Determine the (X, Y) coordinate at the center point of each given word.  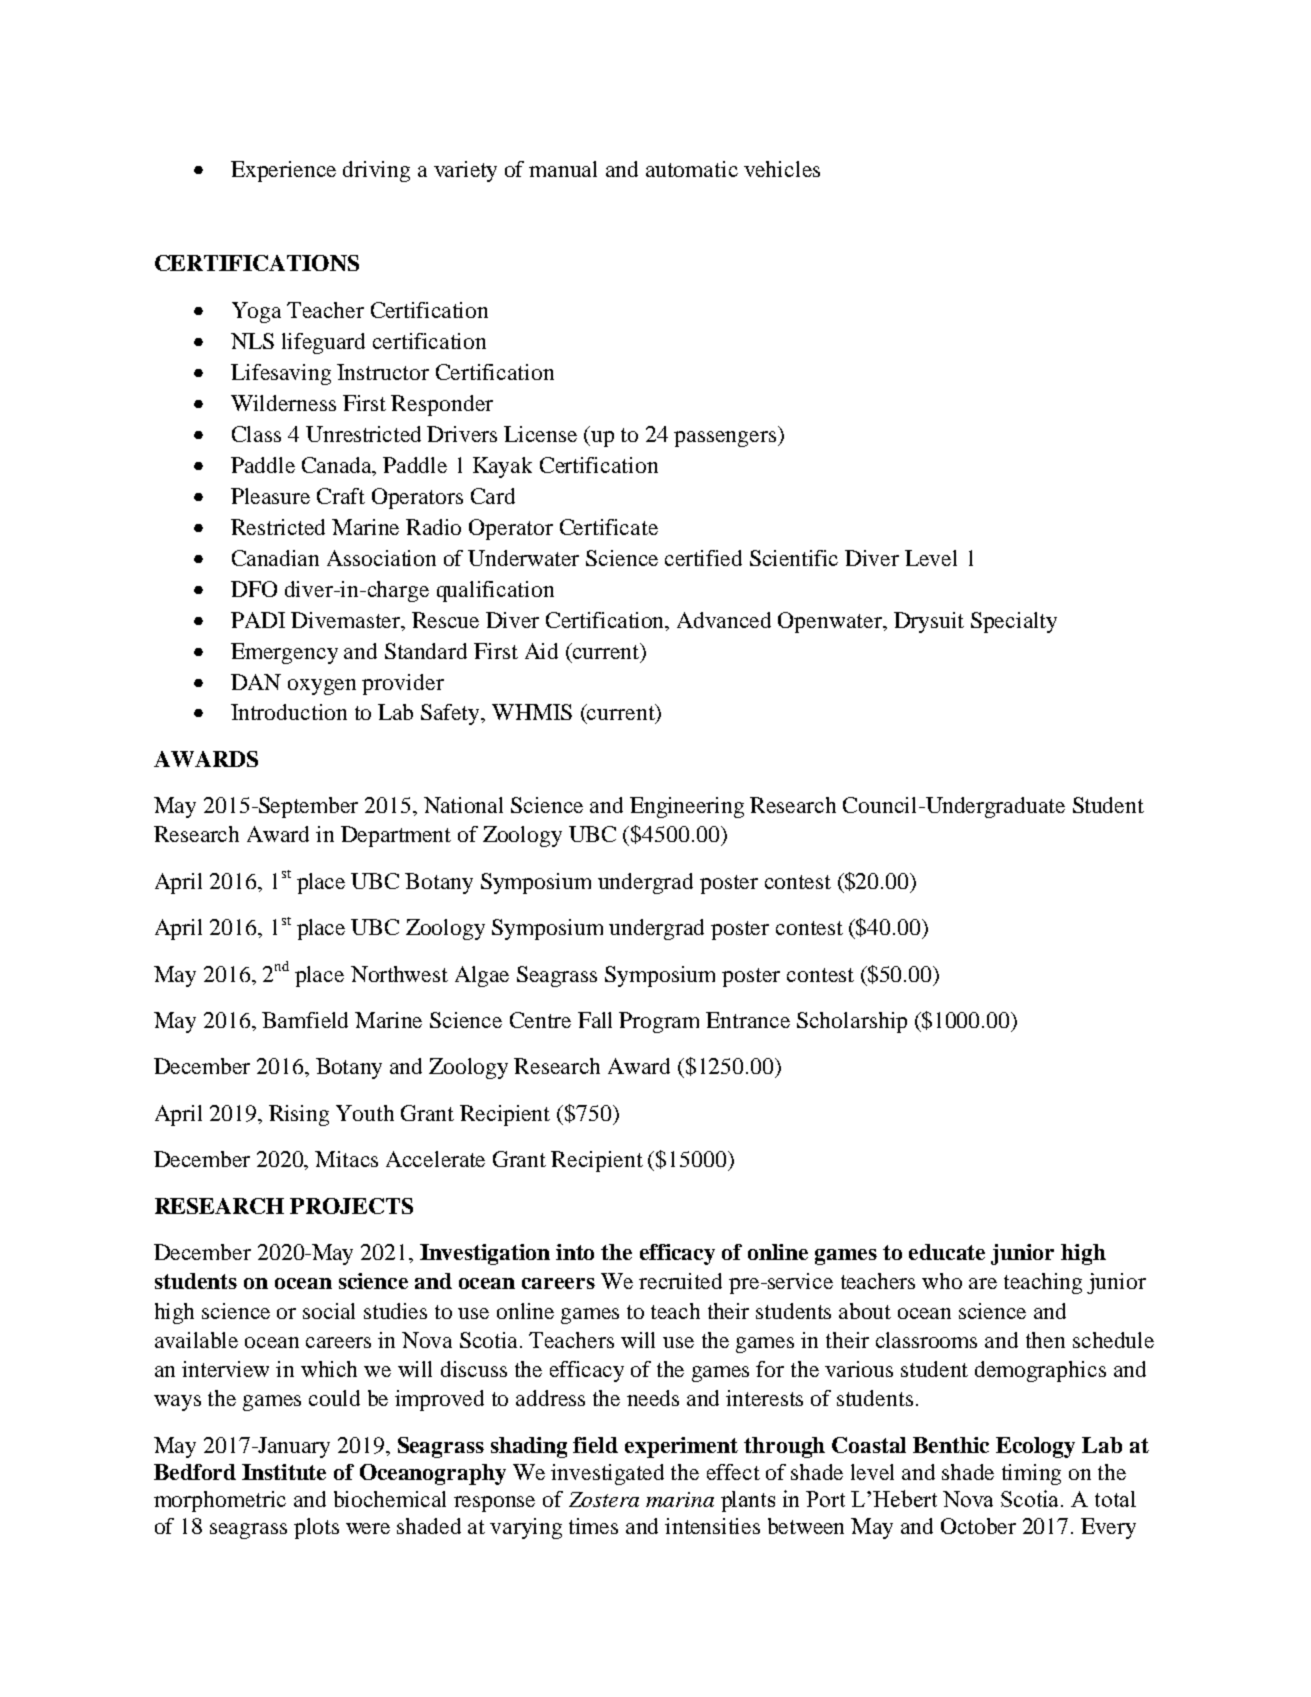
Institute (284, 1472)
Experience (283, 171)
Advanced (724, 620)
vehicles (782, 169)
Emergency (284, 653)
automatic (692, 169)
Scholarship (852, 1022)
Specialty (1014, 622)
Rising (299, 1115)
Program (659, 1022)
